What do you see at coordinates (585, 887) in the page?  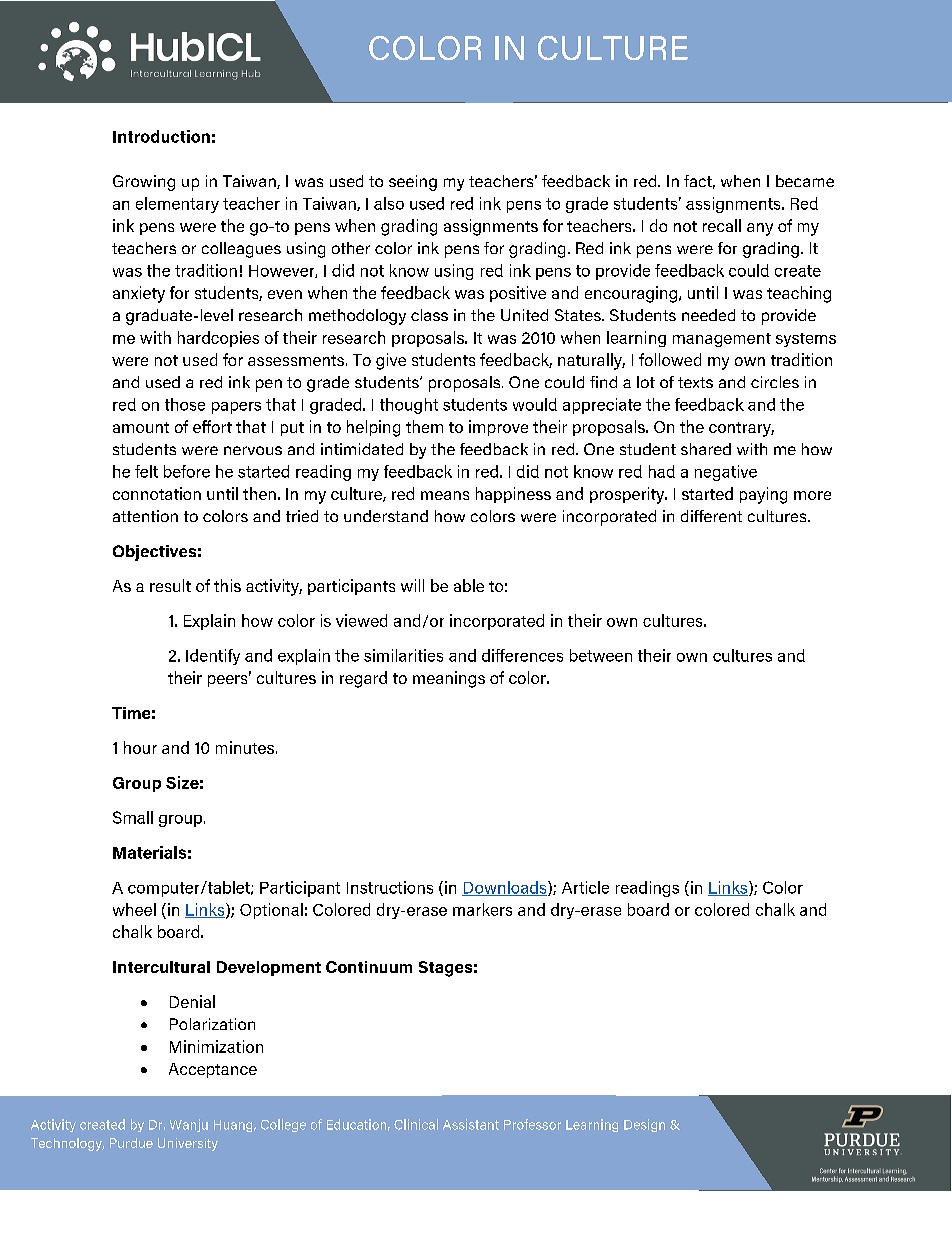 I see `Article` at bounding box center [585, 887].
